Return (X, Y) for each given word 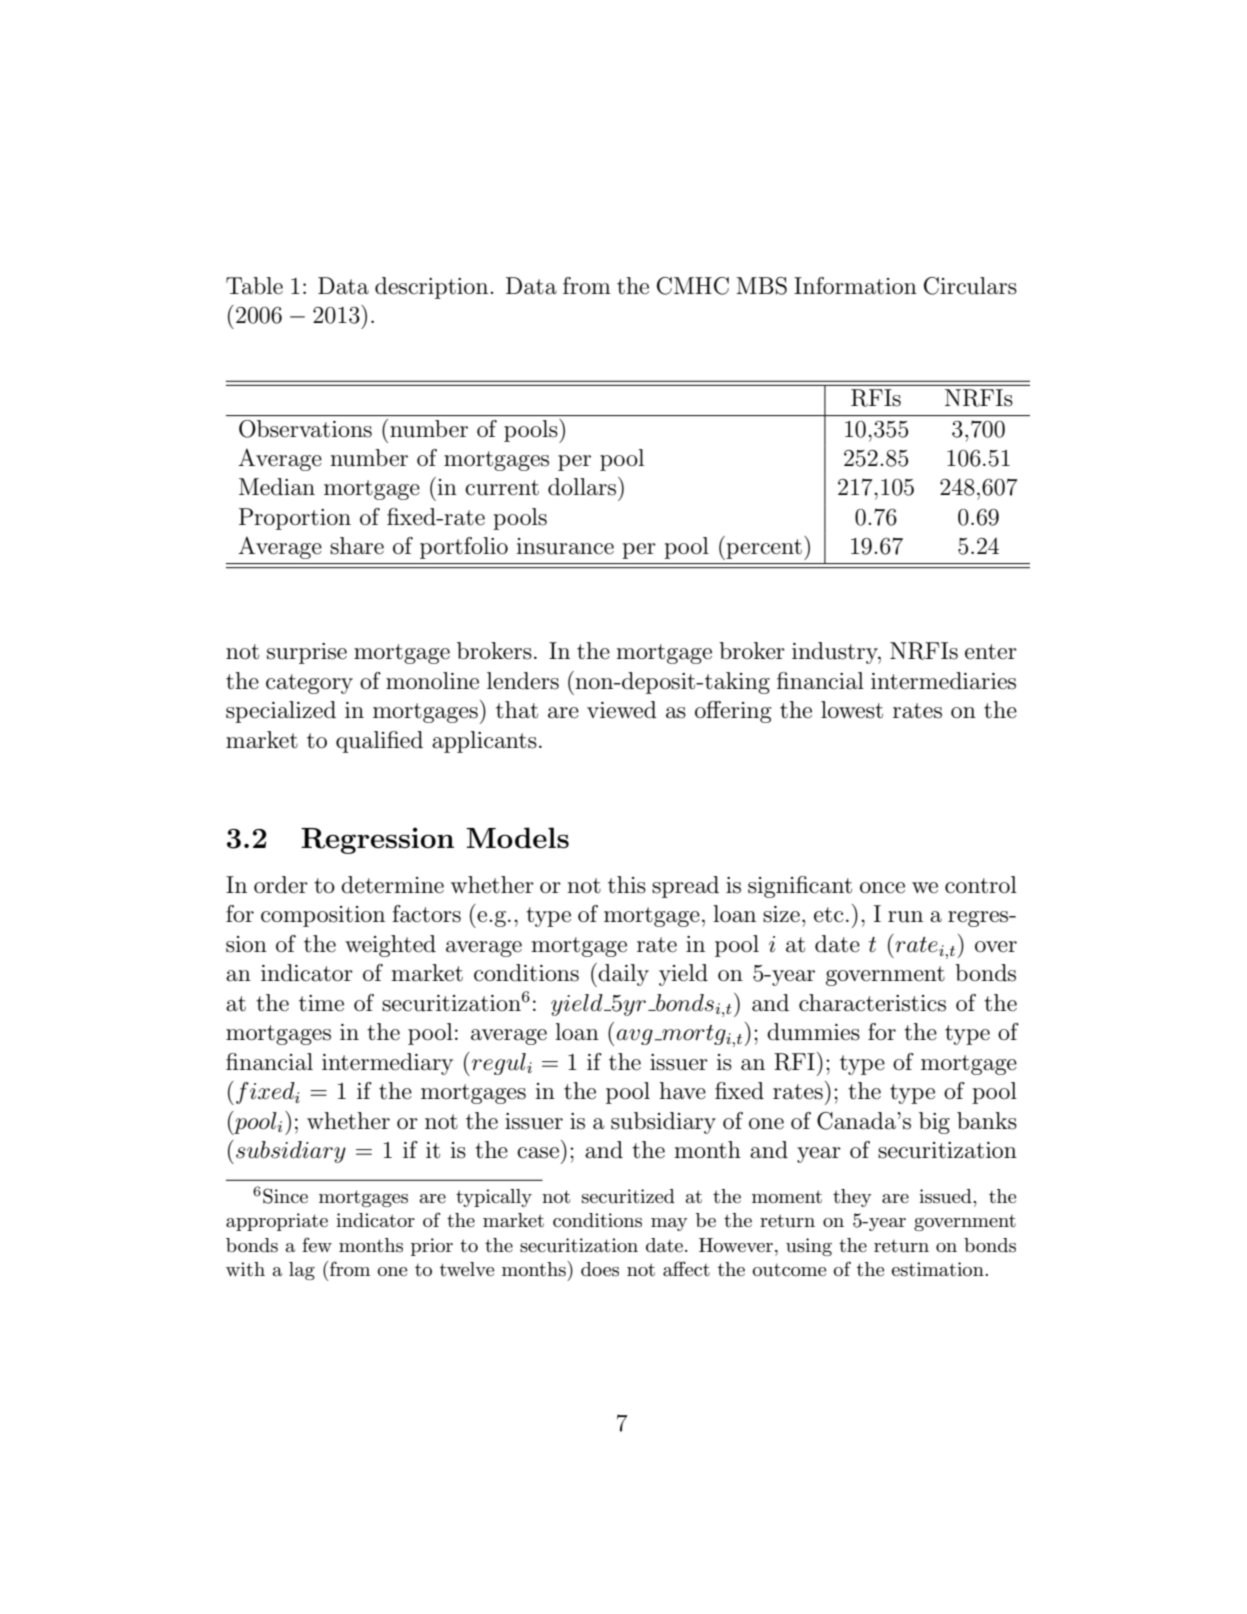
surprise (307, 653)
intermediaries (943, 681)
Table (254, 286)
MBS (761, 286)
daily (623, 975)
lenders (523, 681)
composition (323, 916)
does (600, 1269)
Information (855, 286)
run (905, 917)
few (317, 1245)
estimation (938, 1269)
